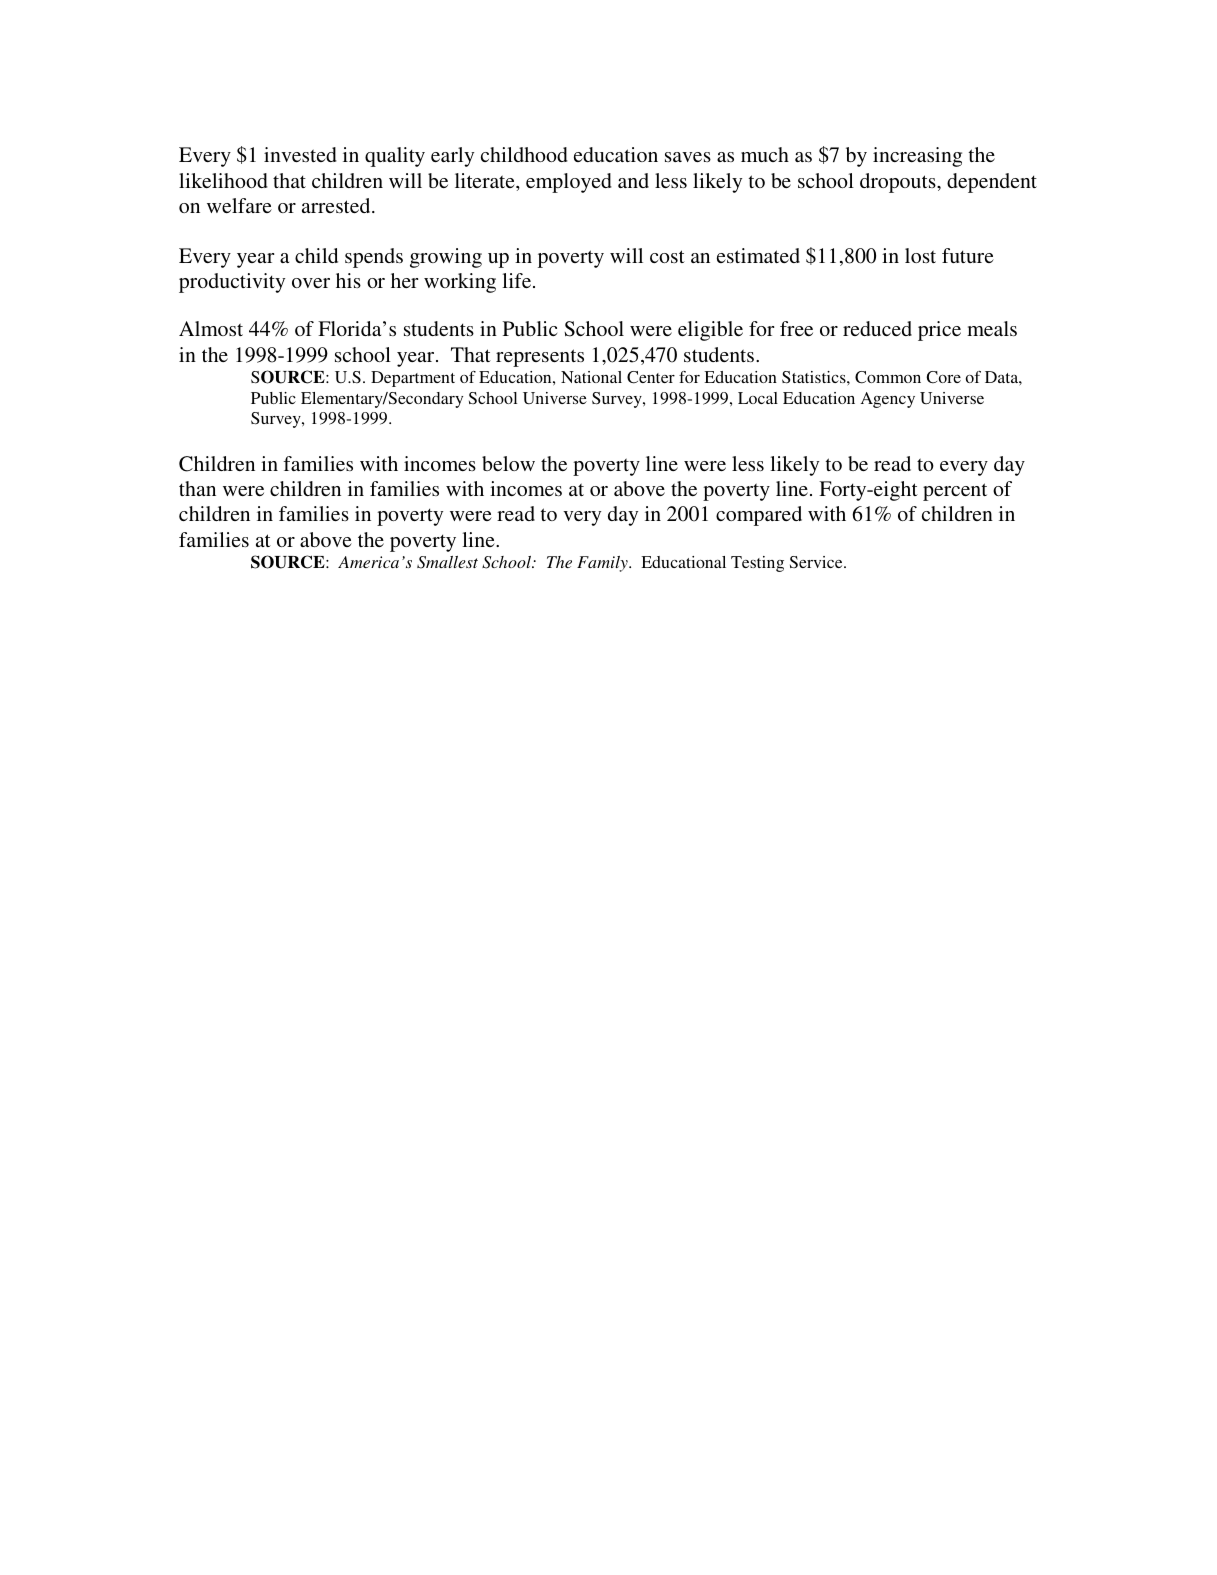 The width and height of the screenshot is (1217, 1575). Describe the element at coordinates (888, 377) in the screenshot. I see `Common` at that location.
